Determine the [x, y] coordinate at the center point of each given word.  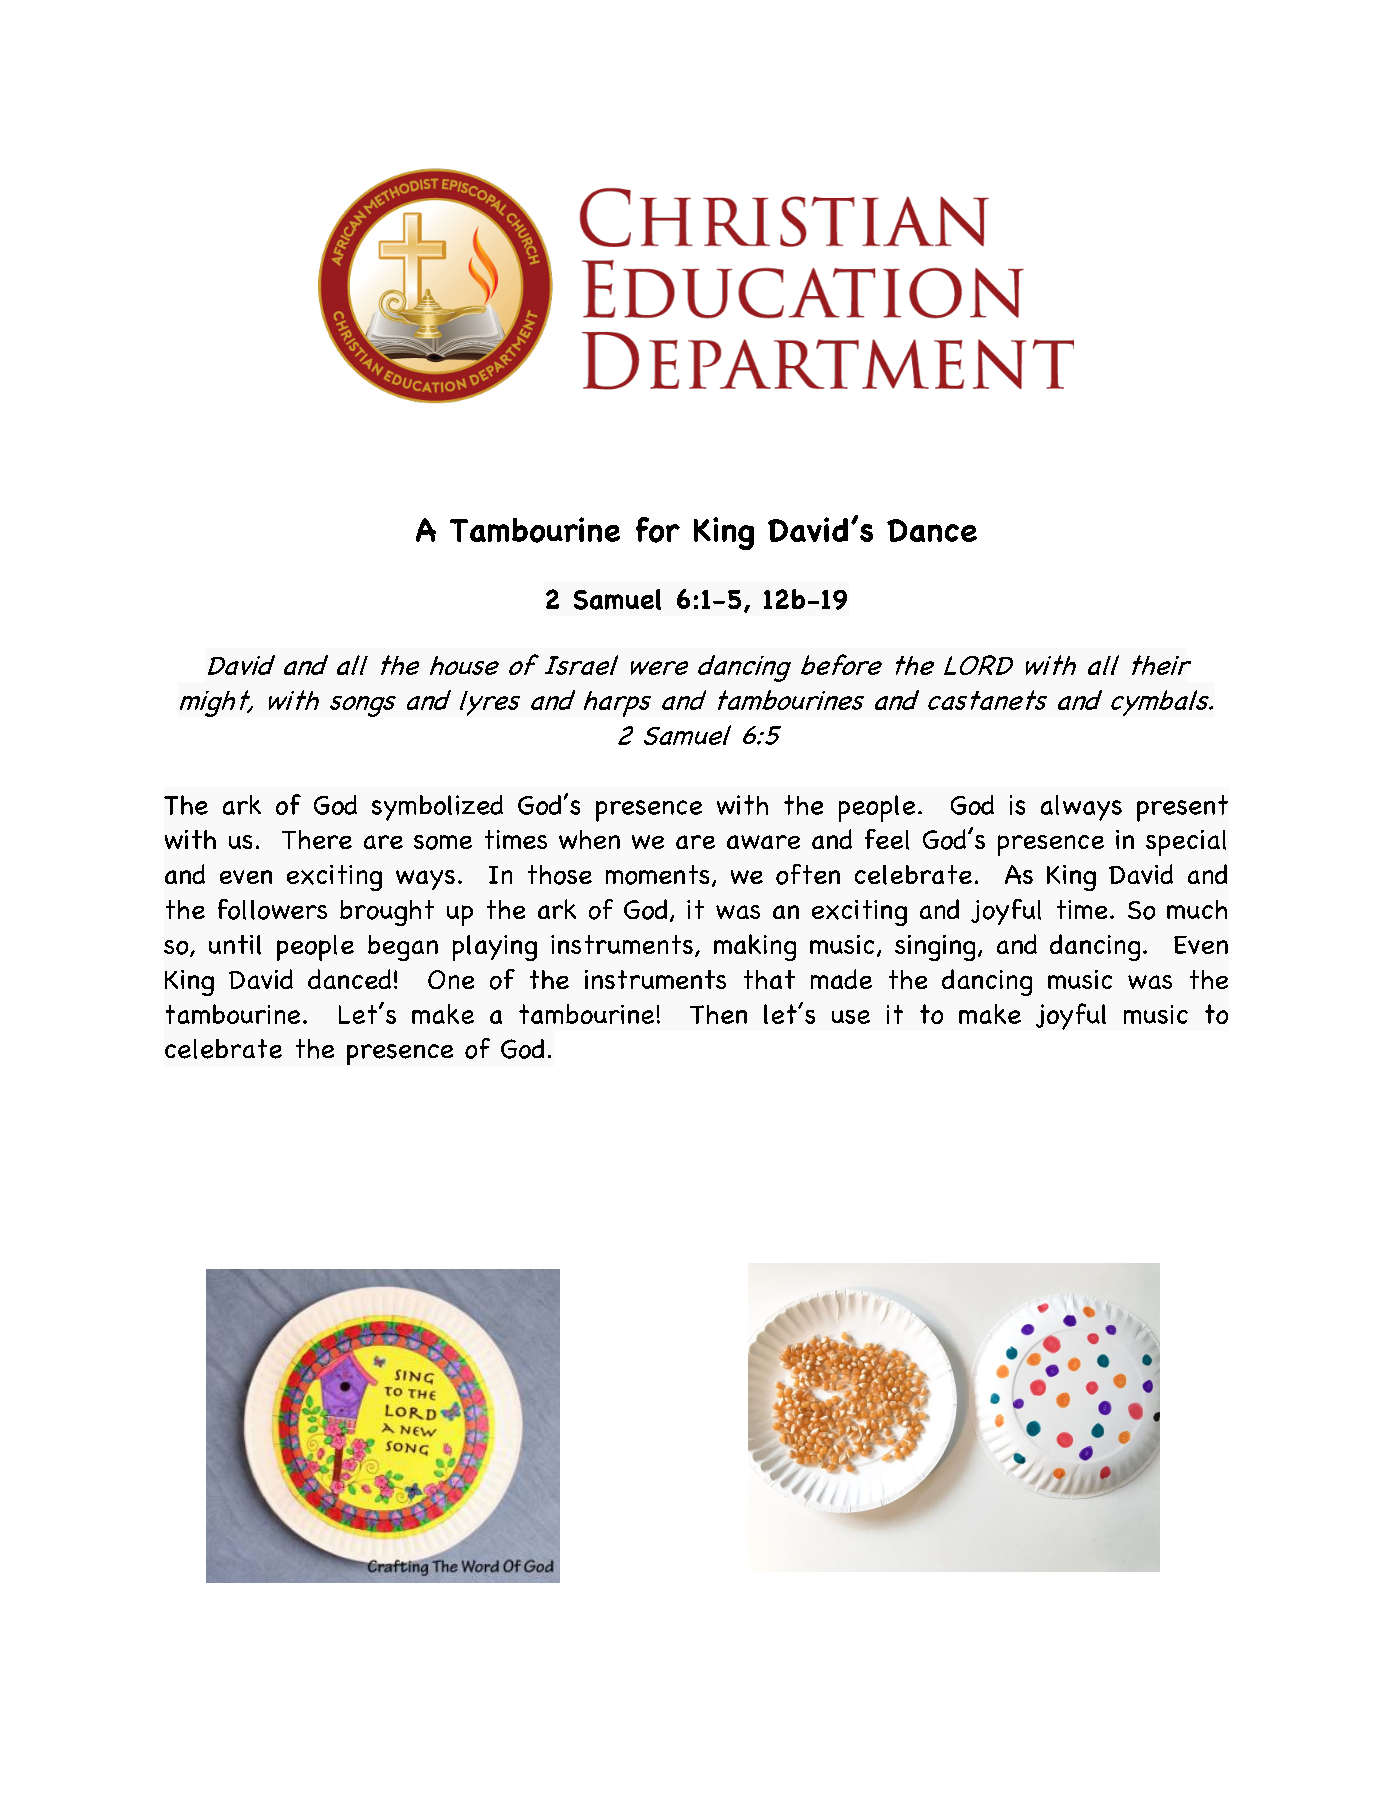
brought [387, 913]
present [1182, 808]
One [451, 979]
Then [718, 1014]
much [1197, 909]
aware [763, 842]
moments [657, 875]
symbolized [437, 808]
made [841, 979]
